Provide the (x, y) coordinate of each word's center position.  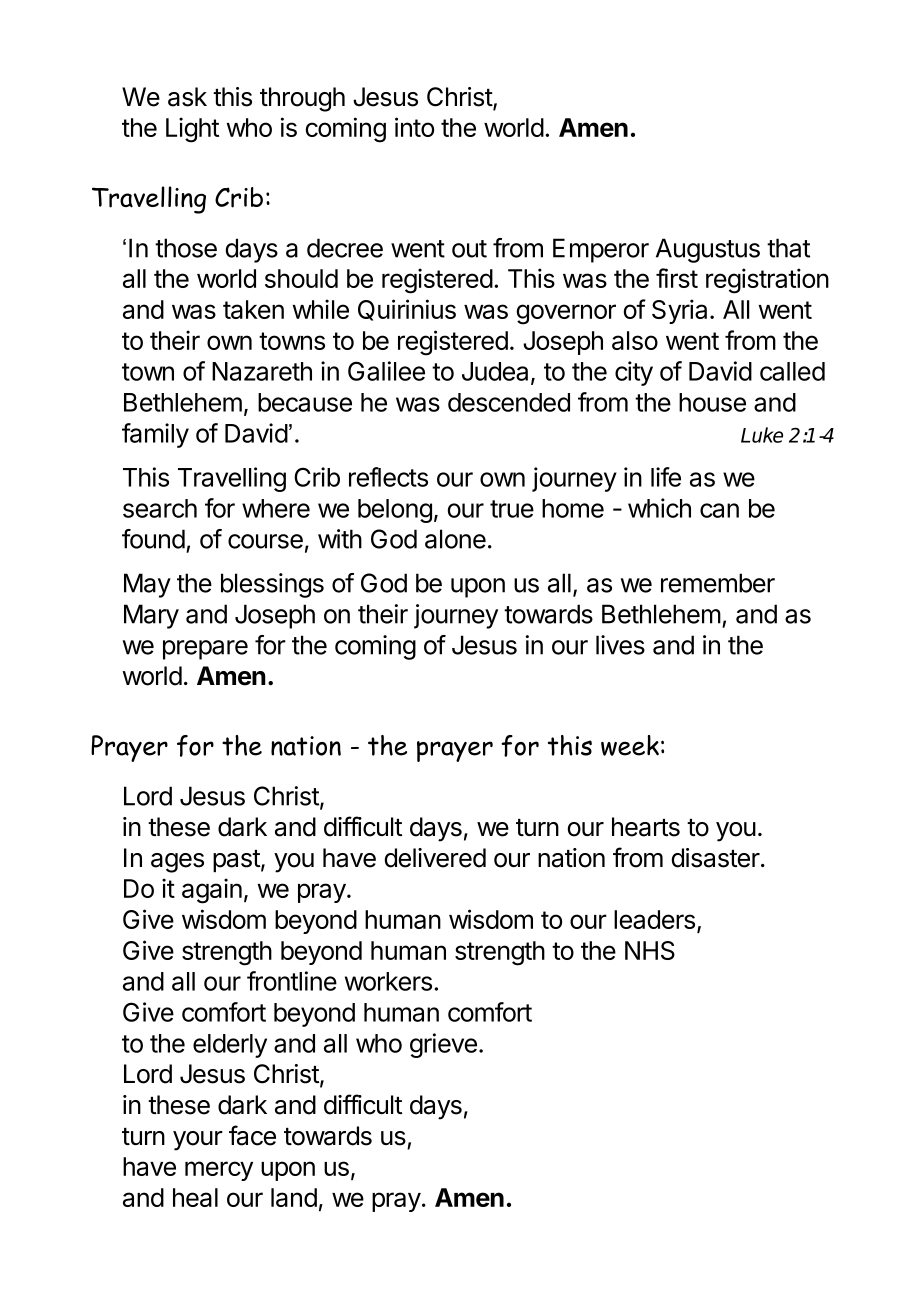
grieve (443, 1045)
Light (192, 130)
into (414, 127)
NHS (650, 950)
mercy (219, 1171)
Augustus (708, 250)
